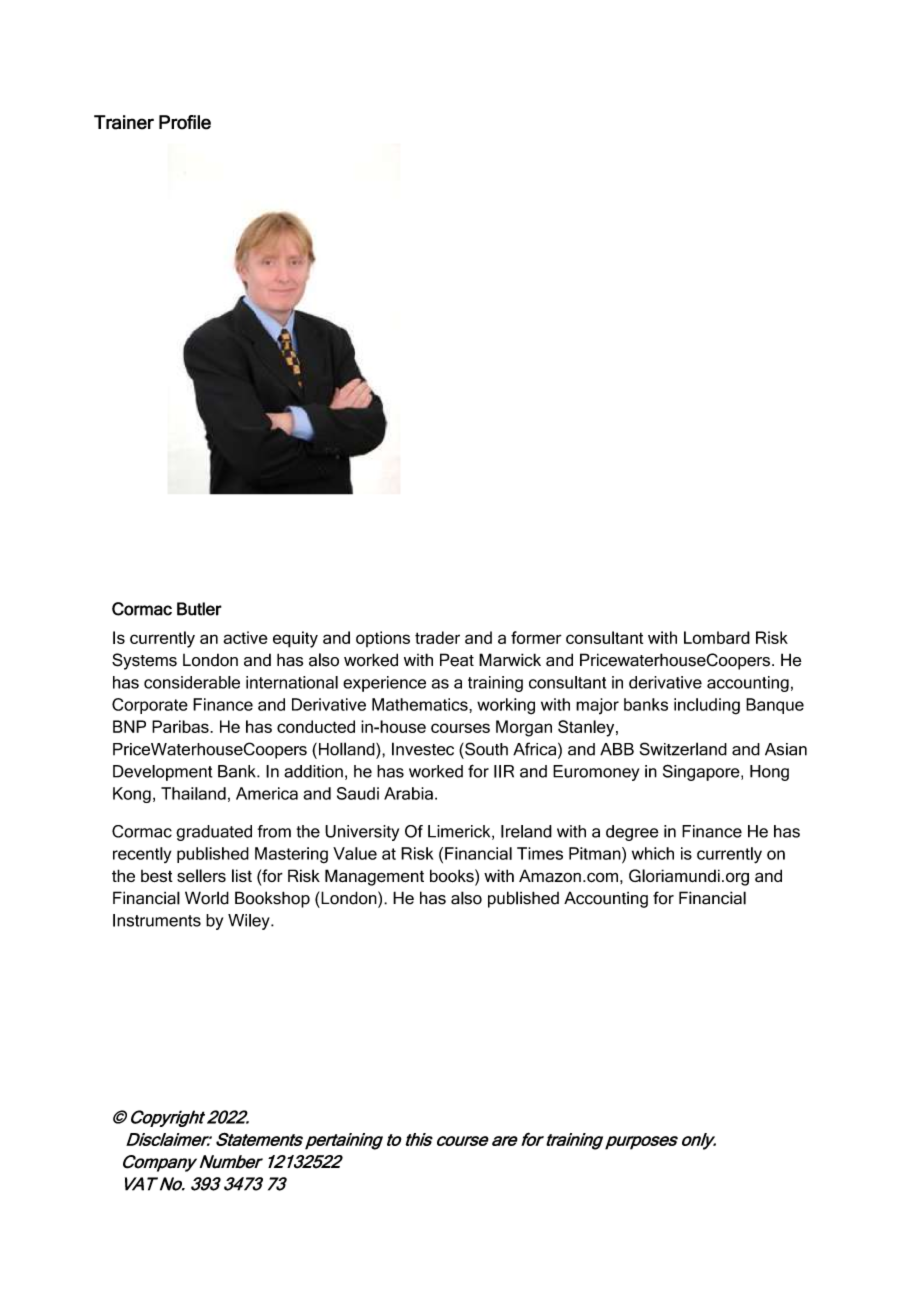 The width and height of the screenshot is (924, 1308). What do you see at coordinates (707, 706) in the screenshot?
I see `including` at bounding box center [707, 706].
